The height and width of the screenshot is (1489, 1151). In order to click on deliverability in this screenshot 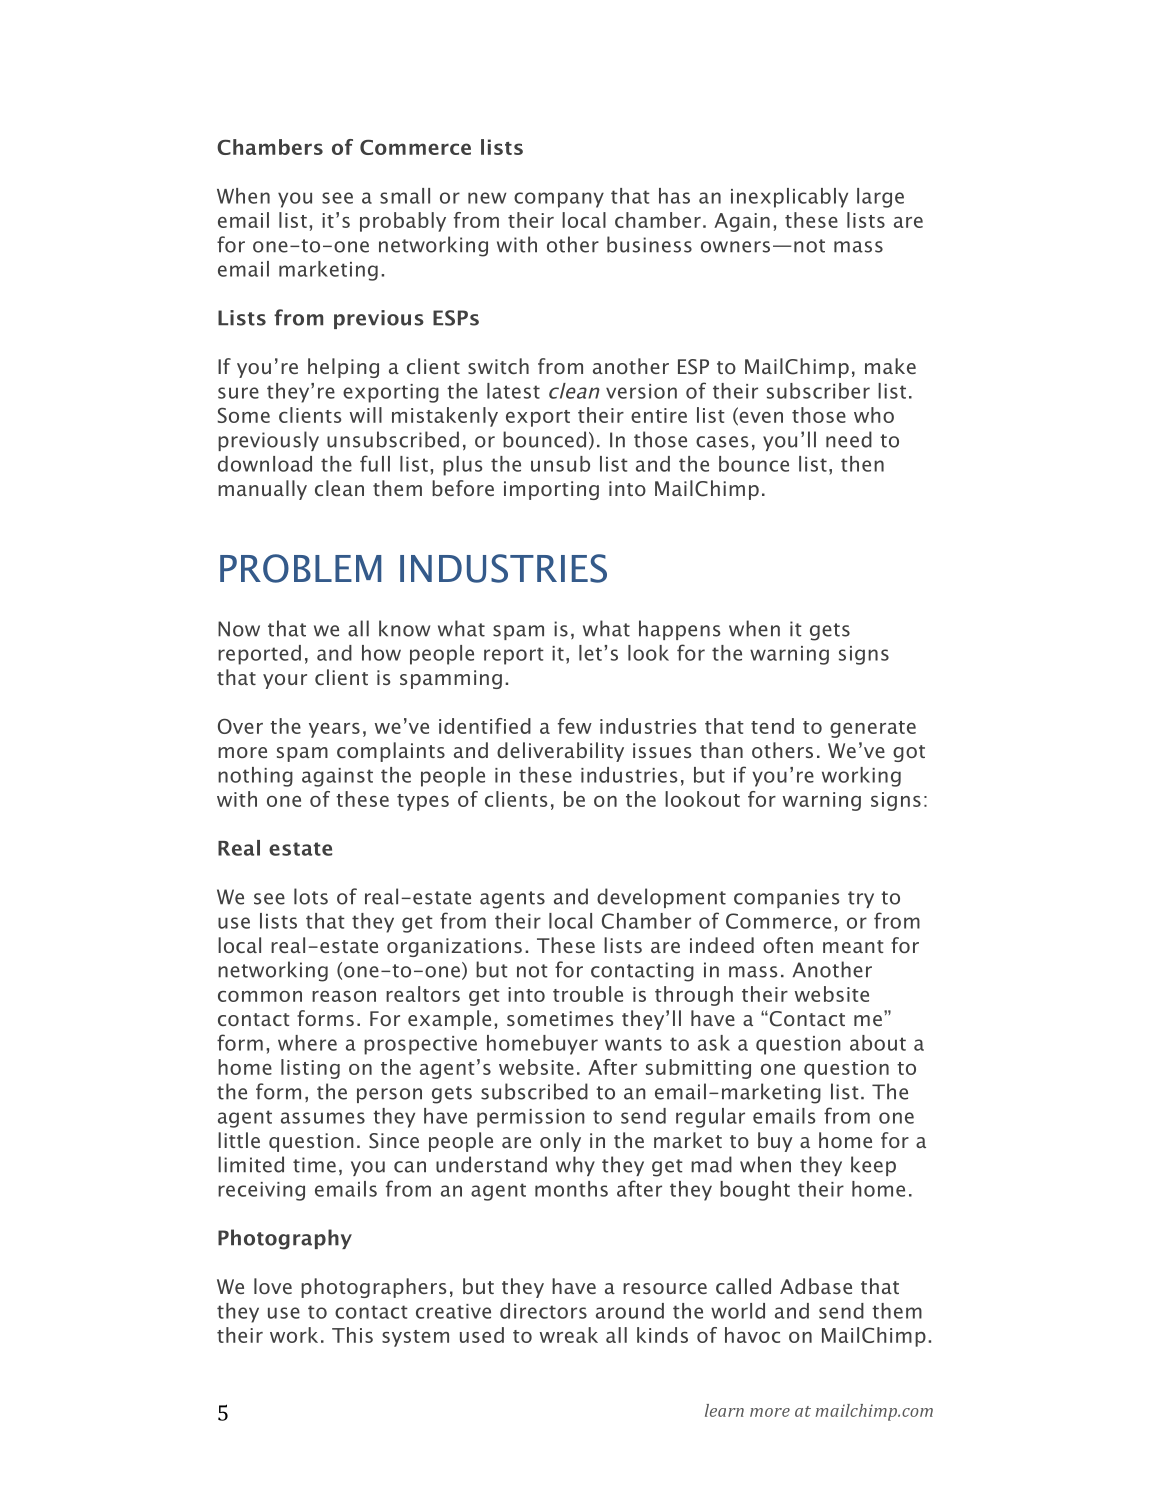, I will do `click(560, 752)`.
